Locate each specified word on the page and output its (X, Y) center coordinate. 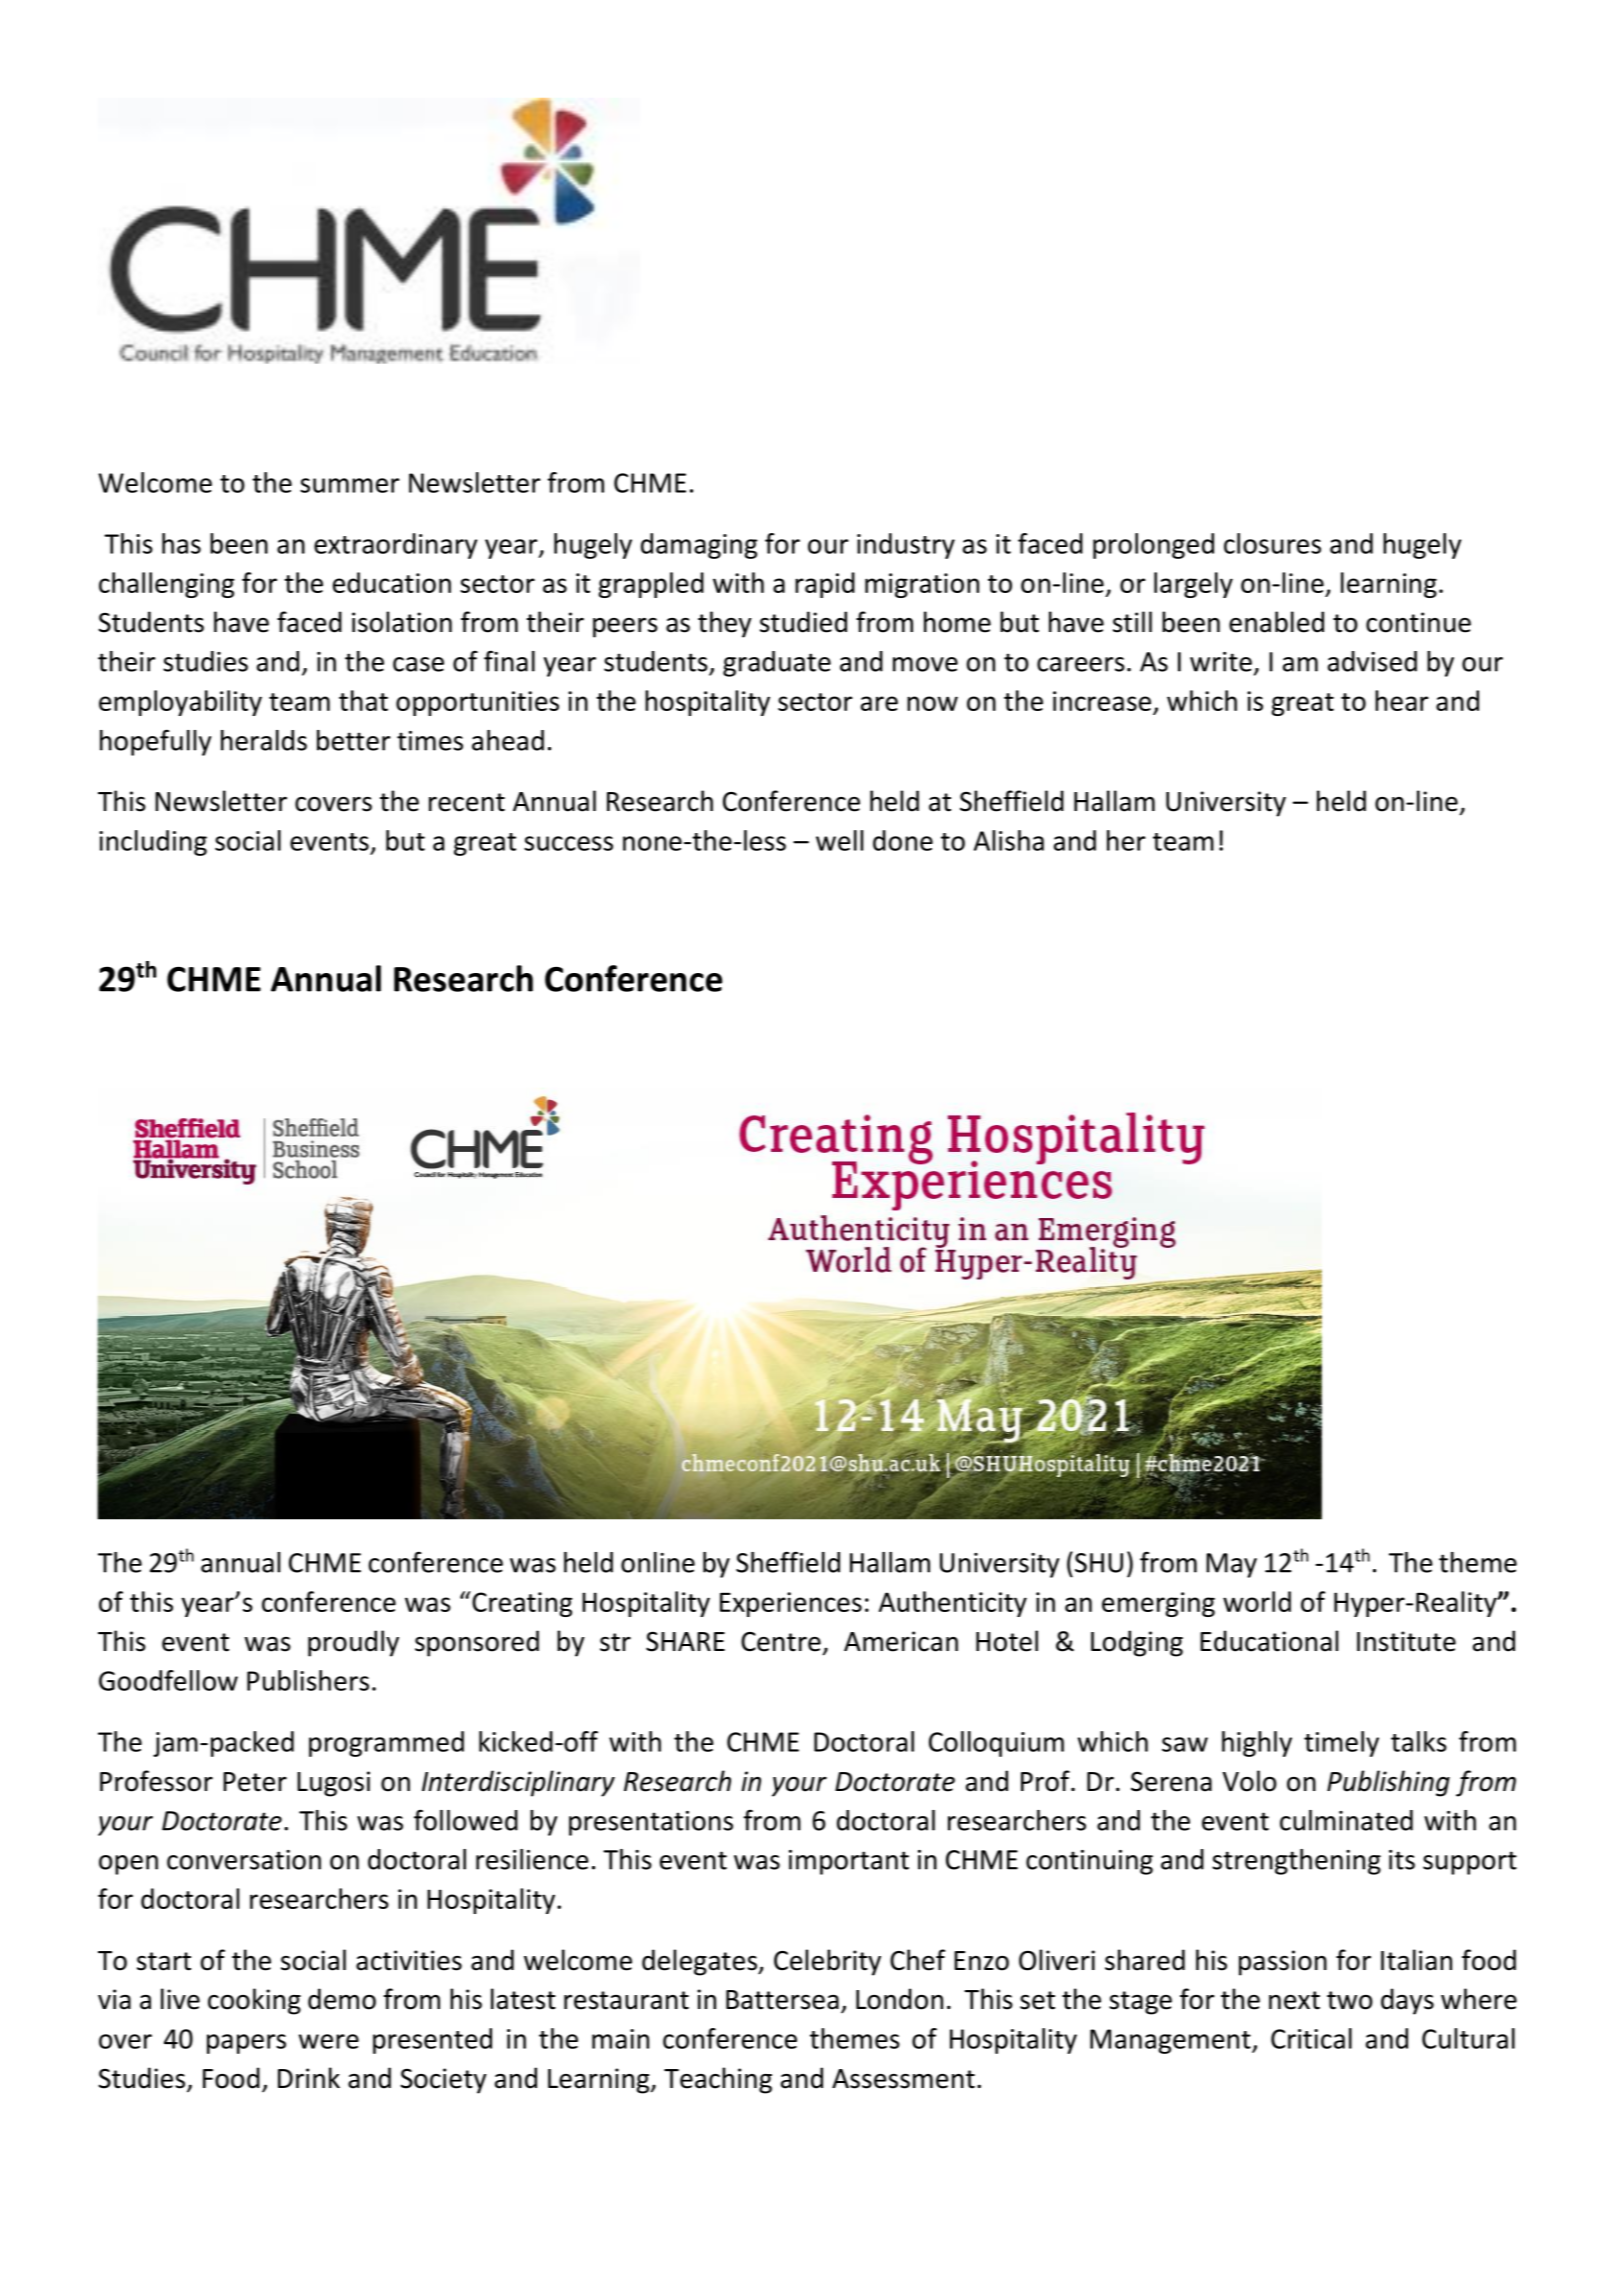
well (839, 840)
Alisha (1009, 840)
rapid (825, 585)
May (1231, 1565)
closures (1272, 543)
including (153, 843)
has (181, 543)
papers (246, 2044)
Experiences (791, 1604)
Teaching (718, 2080)
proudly (353, 1643)
